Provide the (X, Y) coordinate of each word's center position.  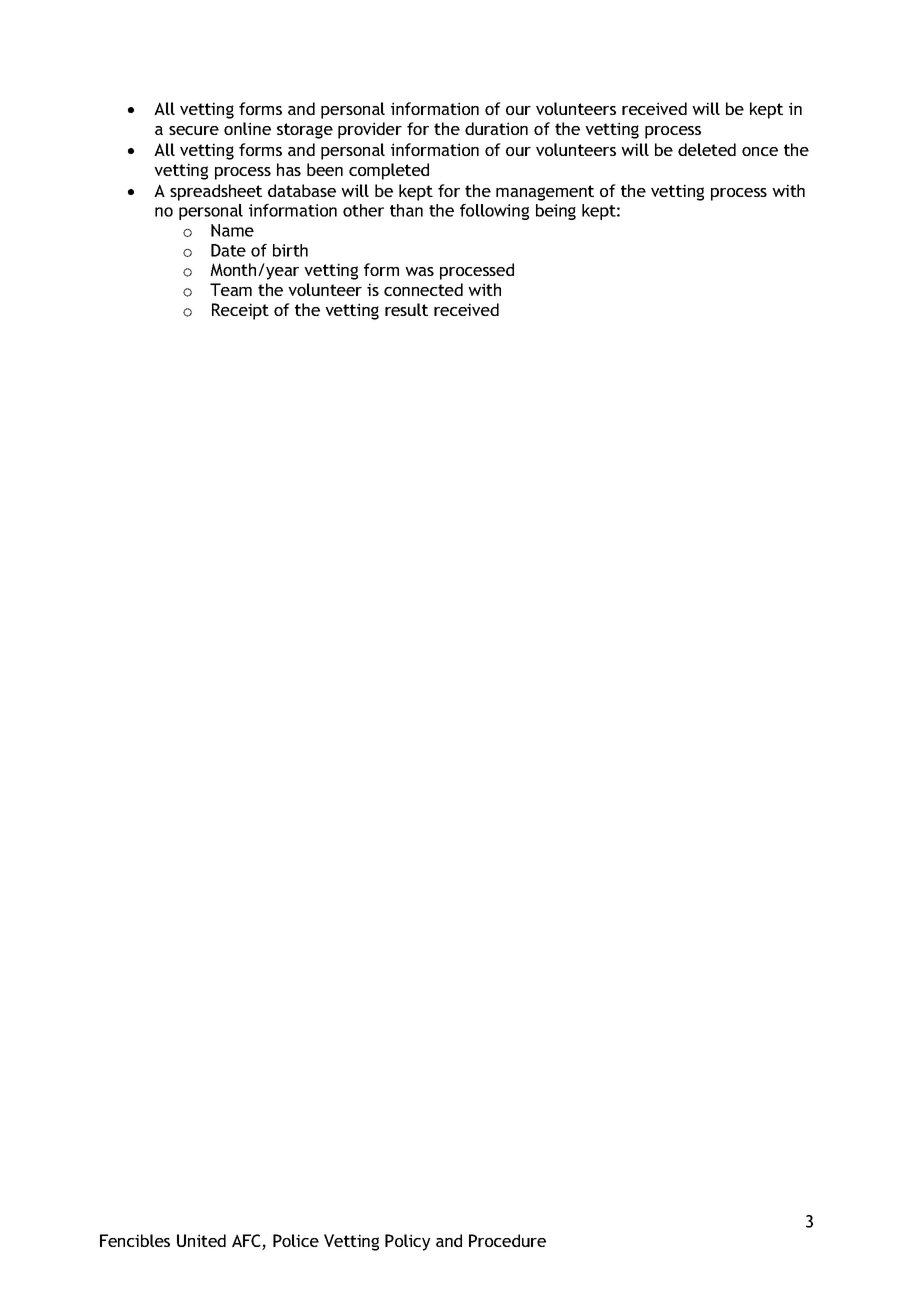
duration (496, 128)
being (556, 212)
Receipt (240, 311)
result (406, 309)
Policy (408, 1242)
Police (296, 1240)
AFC (247, 1242)
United (201, 1240)
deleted (707, 149)
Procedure (507, 1240)
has (289, 169)
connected (423, 289)
